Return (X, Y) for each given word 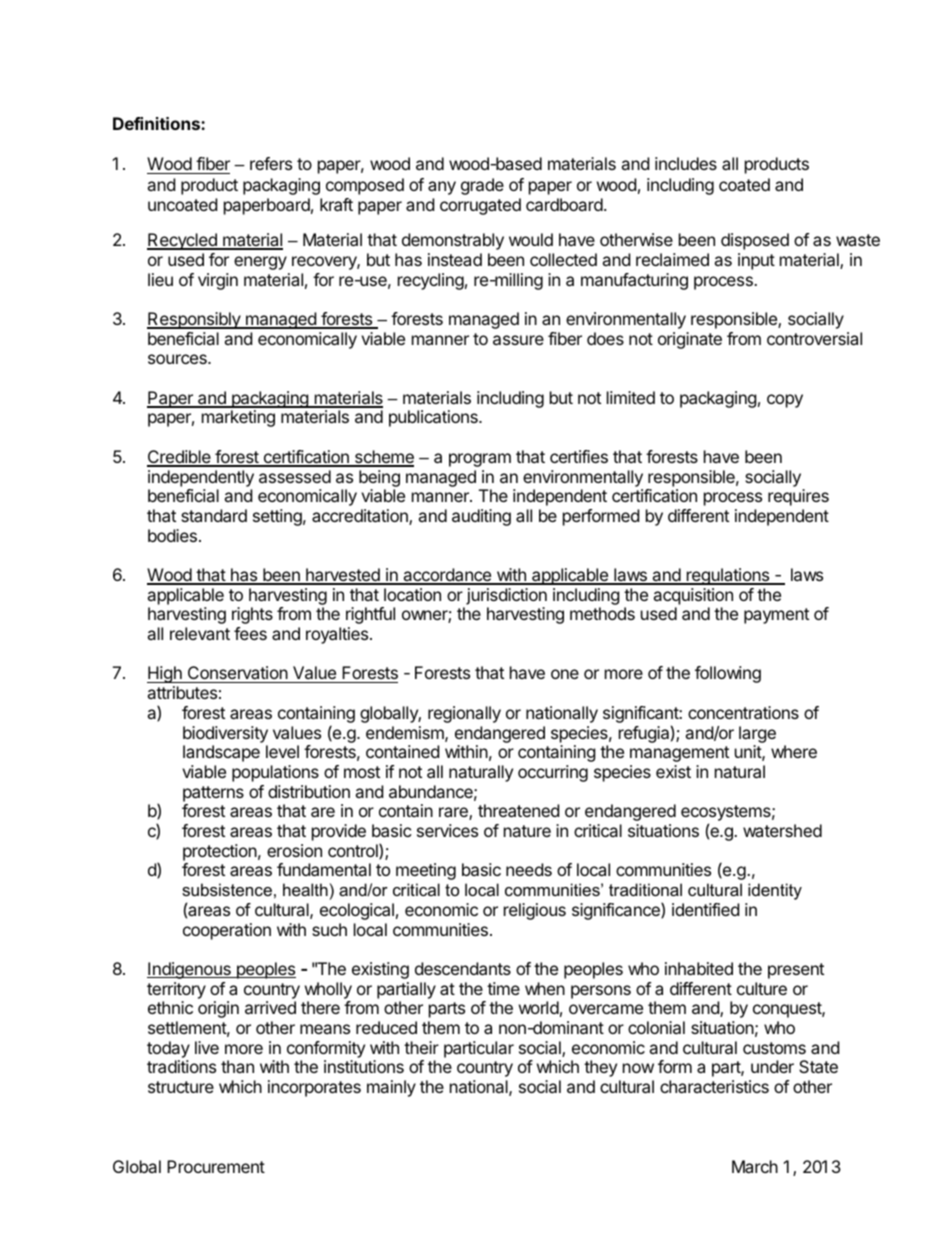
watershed (782, 830)
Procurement (216, 1166)
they (600, 1068)
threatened (518, 810)
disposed (755, 241)
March (755, 1166)
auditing (481, 517)
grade (482, 186)
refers (271, 163)
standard (214, 515)
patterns (213, 794)
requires (798, 497)
